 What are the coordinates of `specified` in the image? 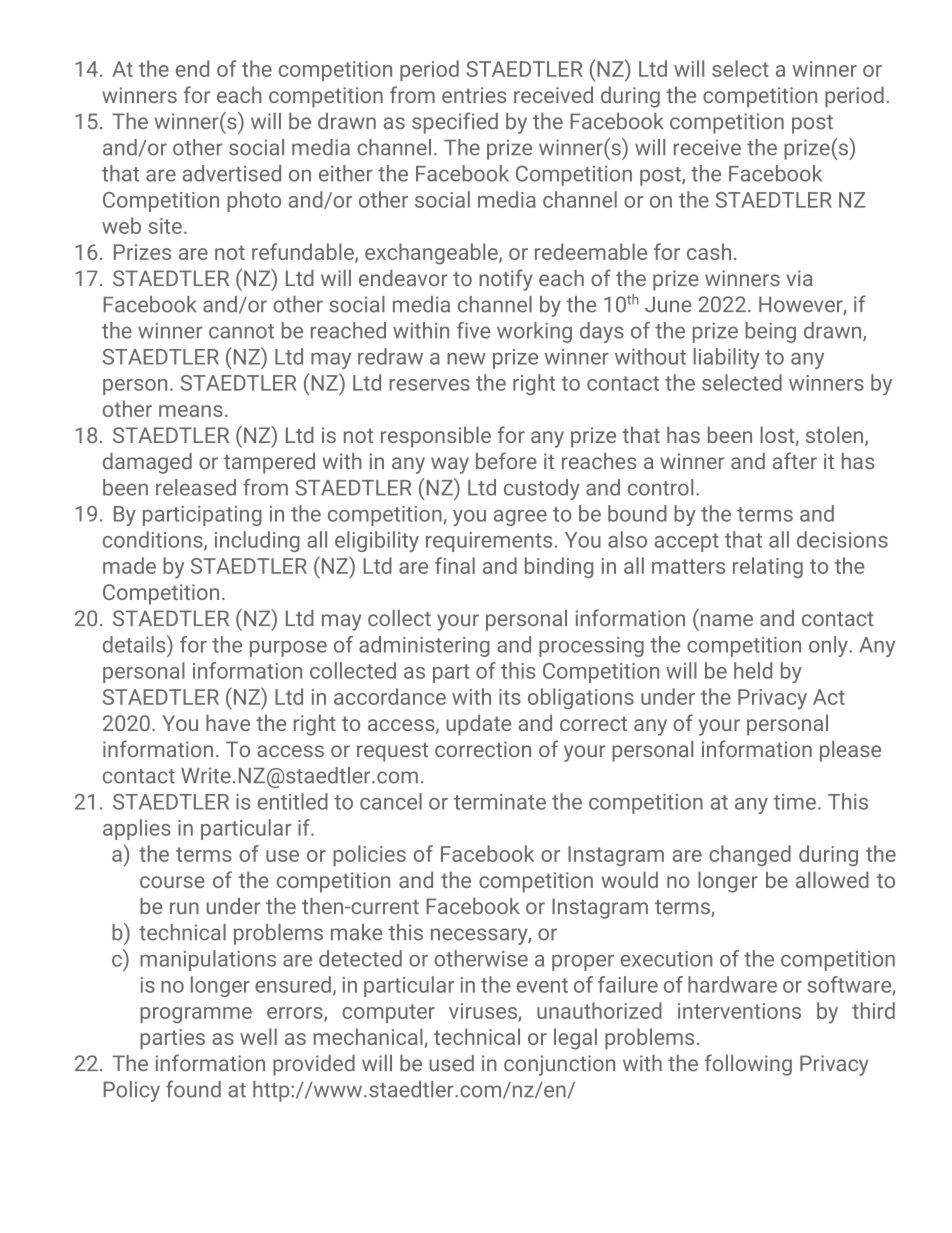 It's located at (455, 123).
